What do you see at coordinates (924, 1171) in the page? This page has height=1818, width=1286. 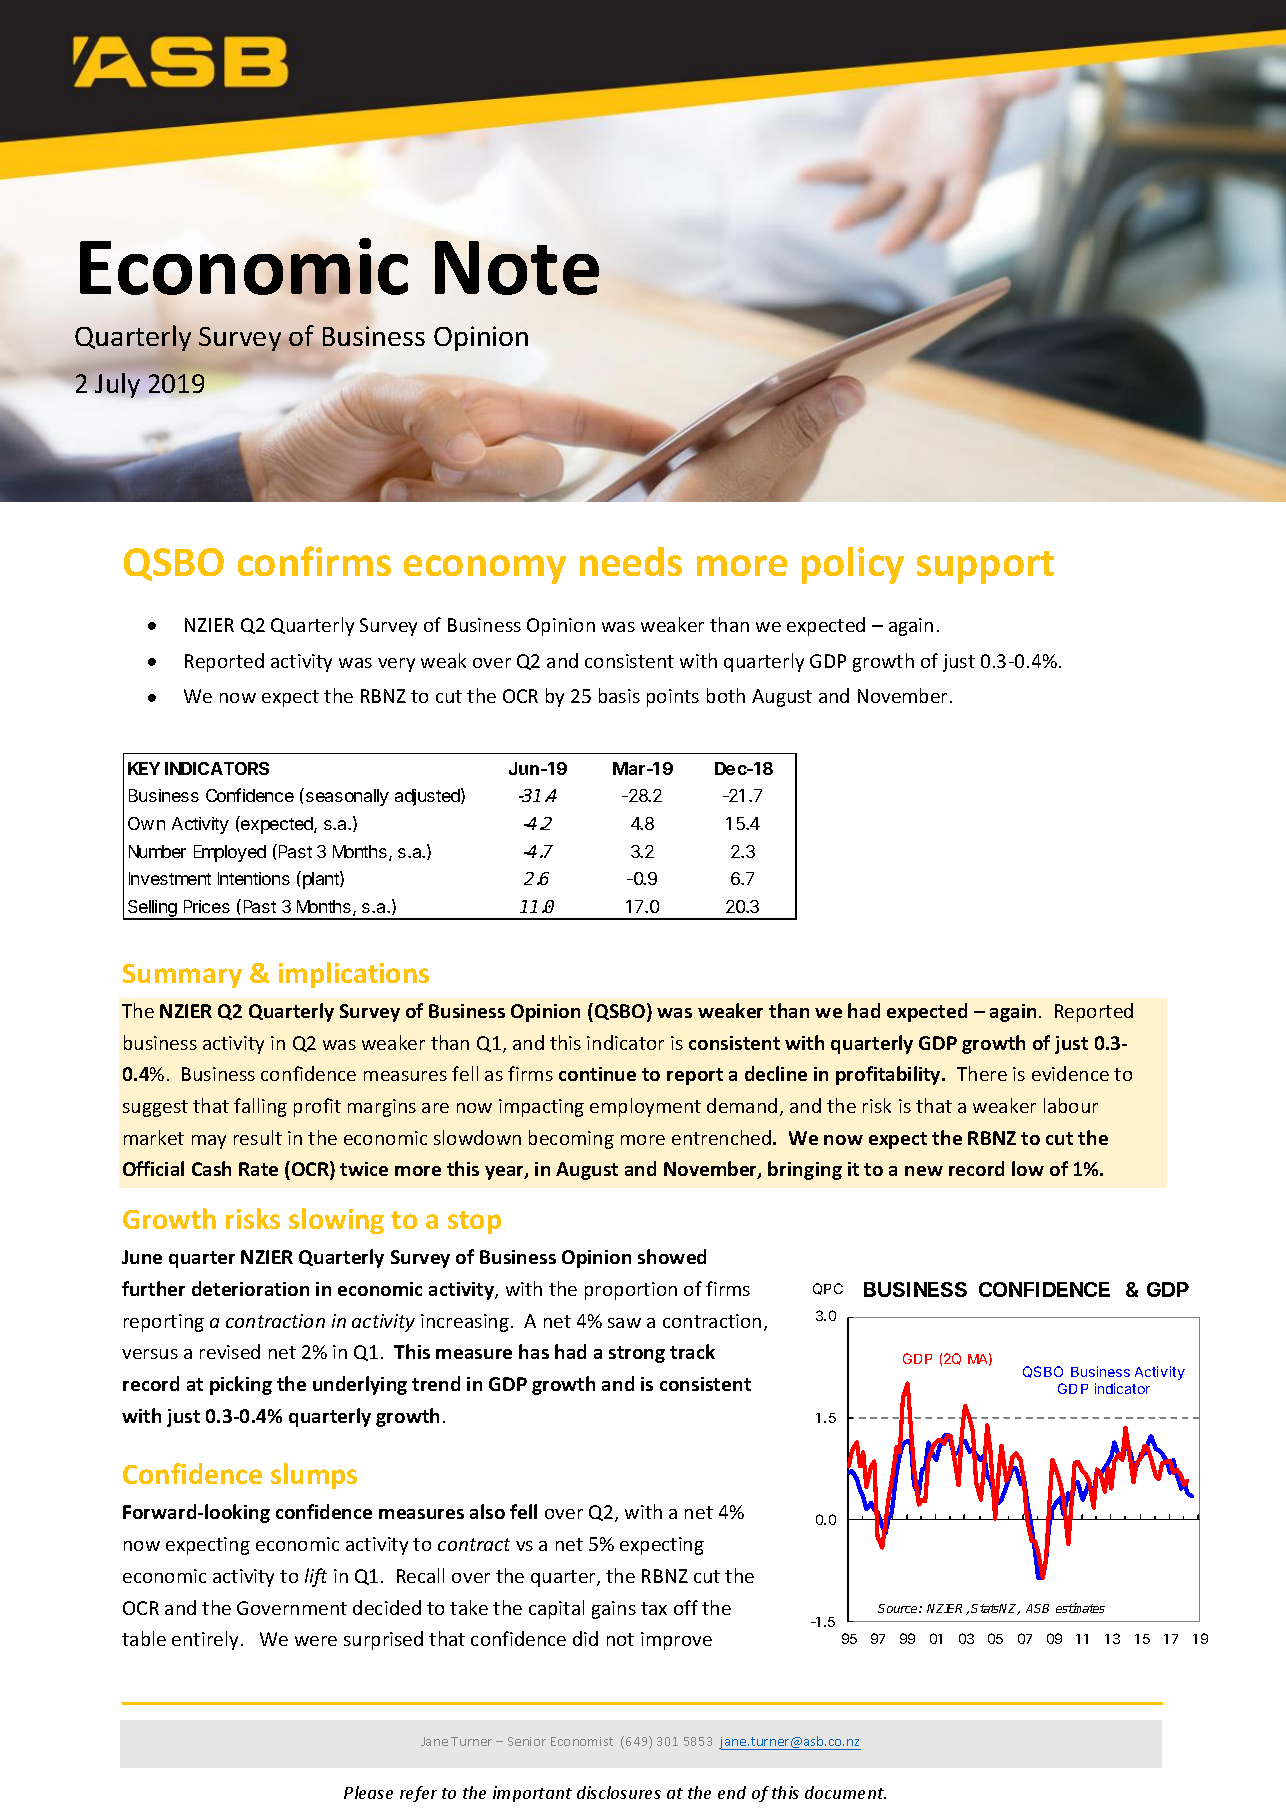 I see `new` at bounding box center [924, 1171].
